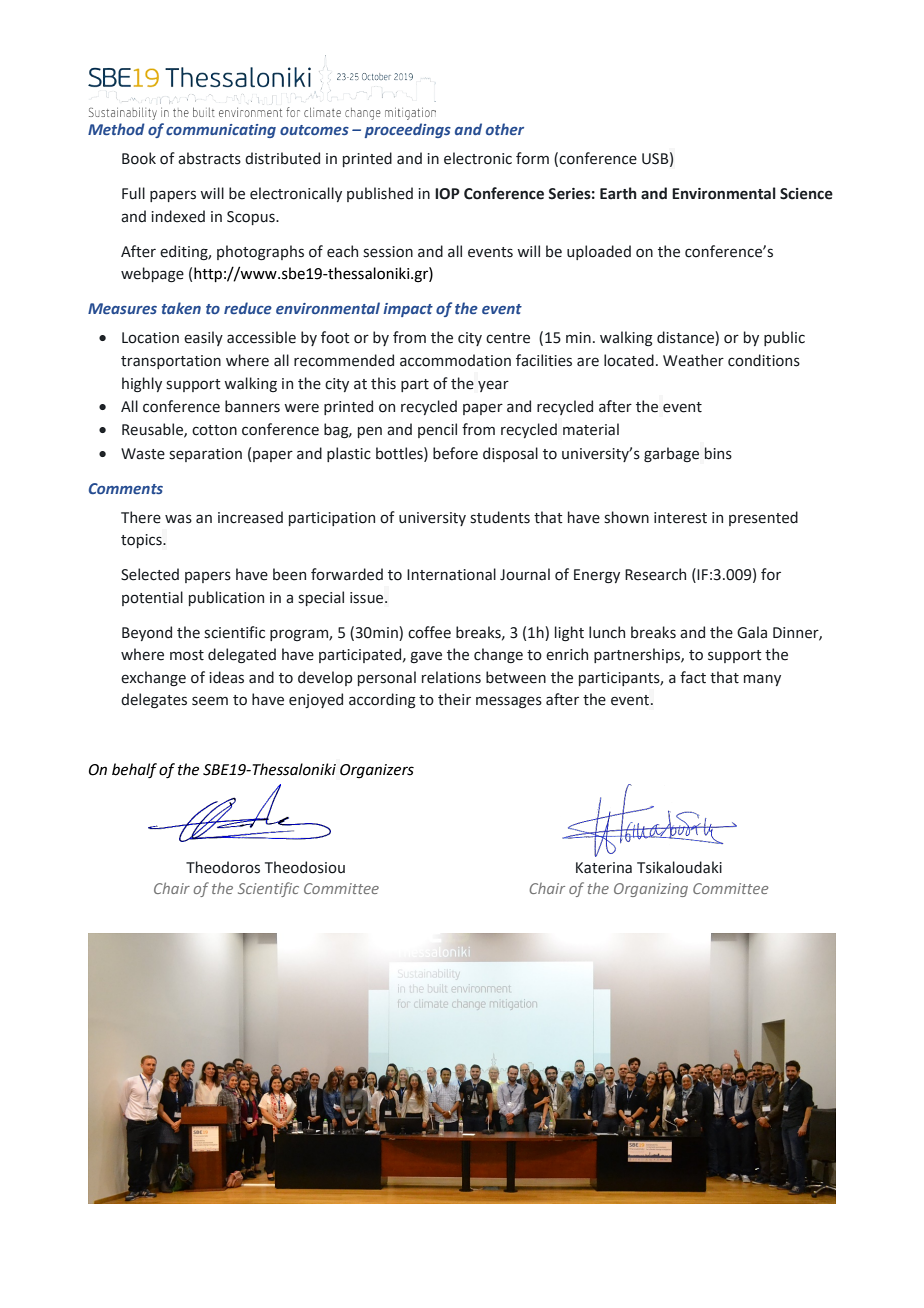  What do you see at coordinates (693, 677) in the screenshot?
I see `fact` at bounding box center [693, 677].
